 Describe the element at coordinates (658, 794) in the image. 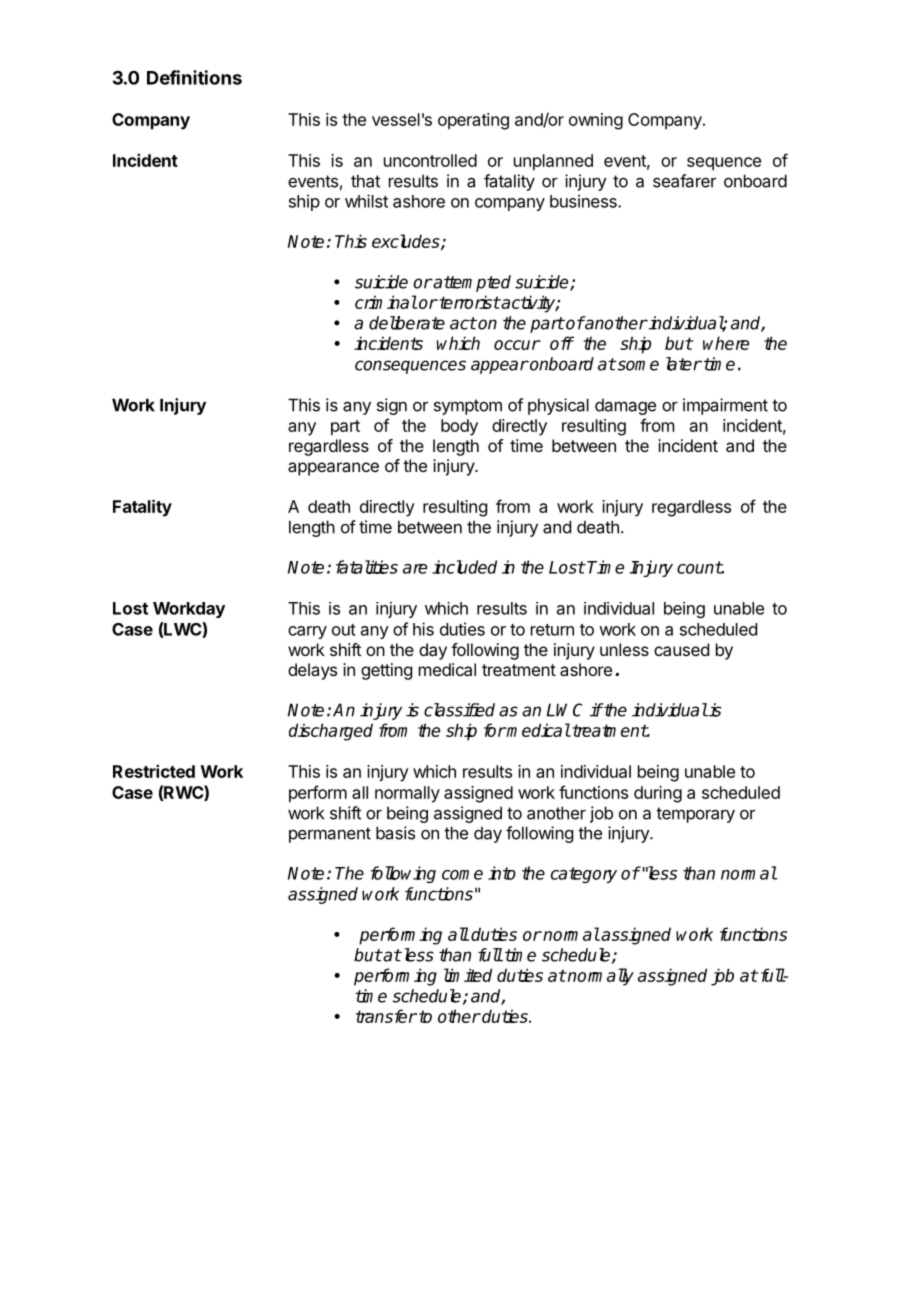

I see `during` at that location.
